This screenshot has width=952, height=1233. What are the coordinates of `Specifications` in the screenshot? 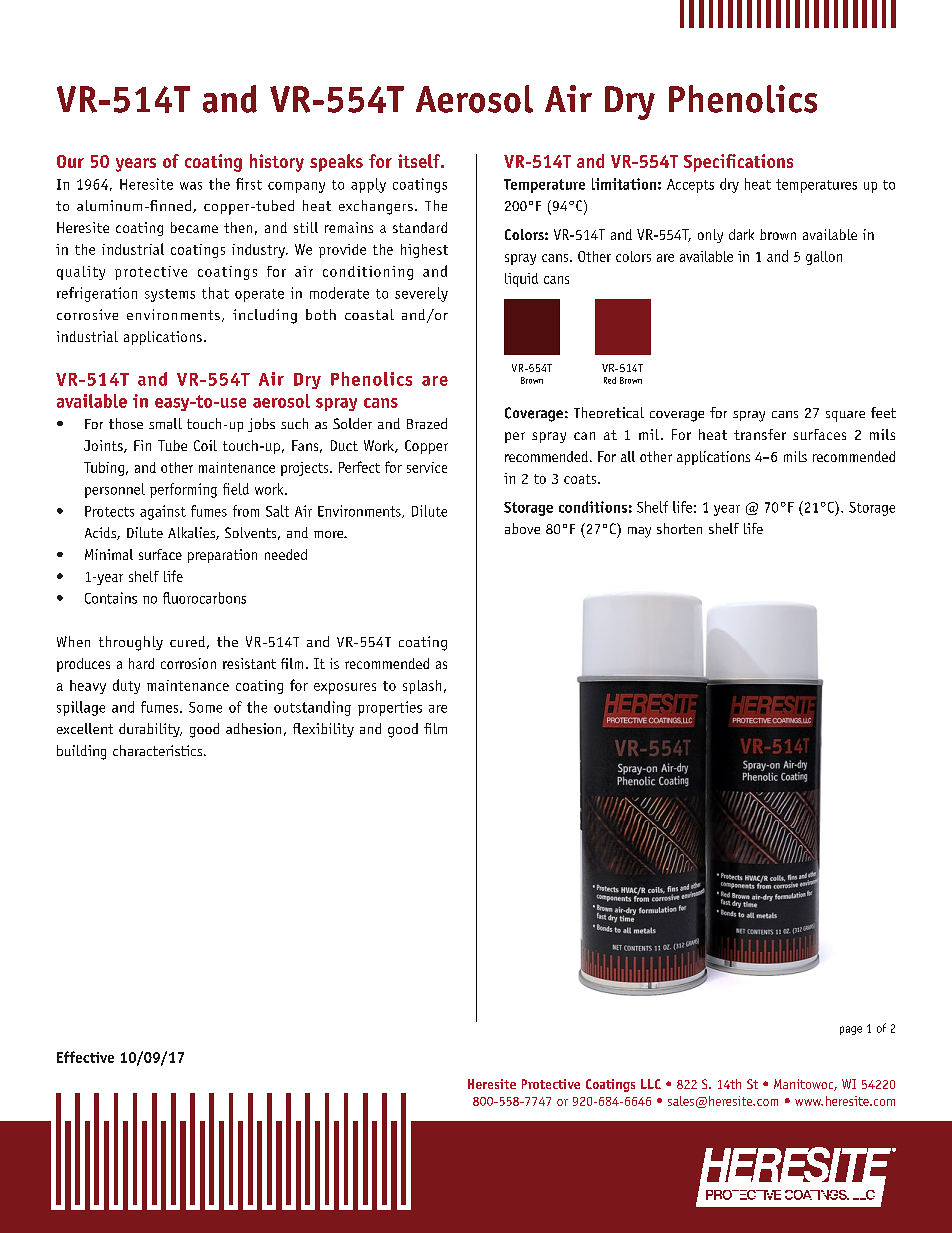 It's located at (738, 163).
